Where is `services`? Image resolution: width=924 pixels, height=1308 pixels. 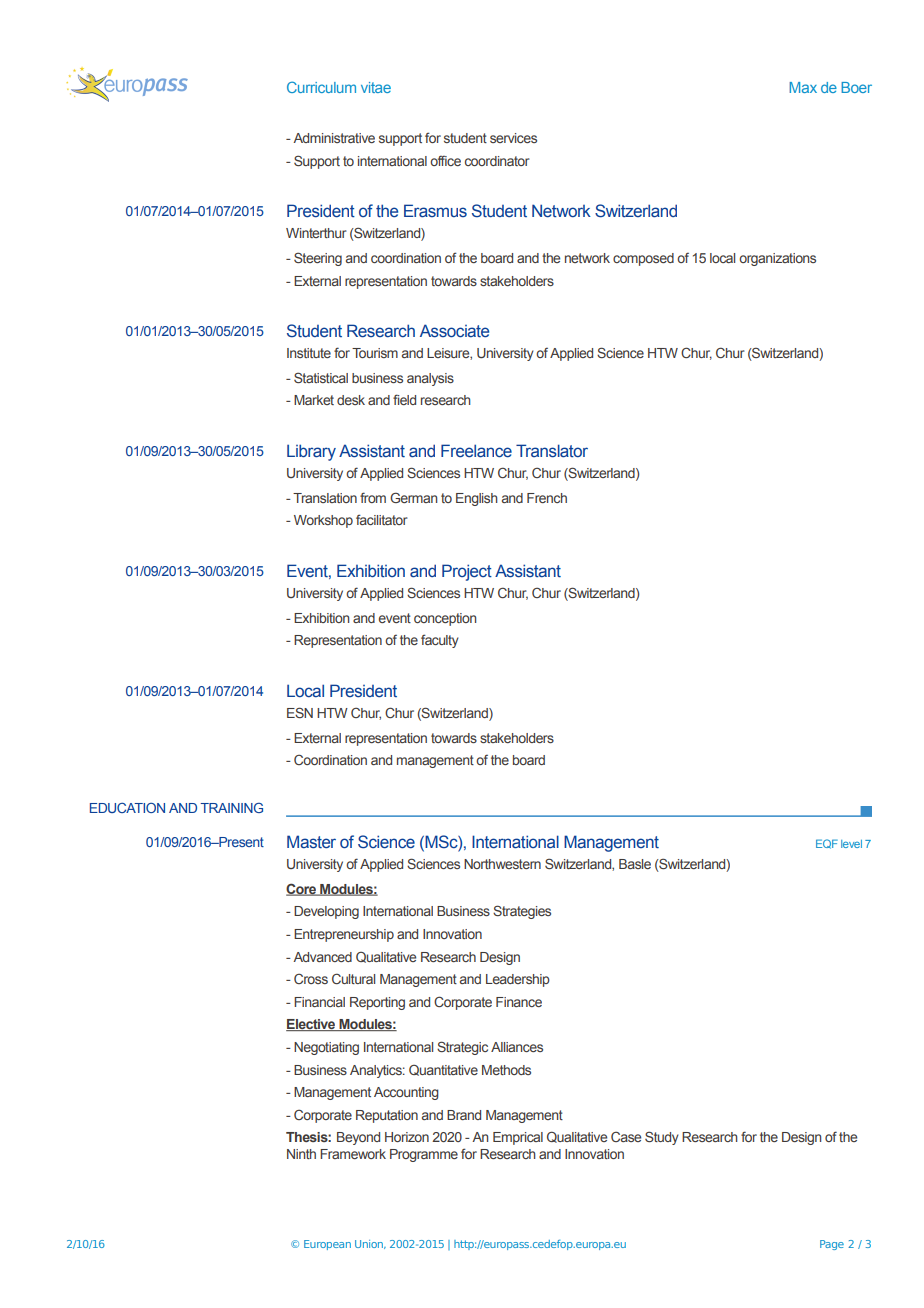
services is located at coordinates (513, 138).
